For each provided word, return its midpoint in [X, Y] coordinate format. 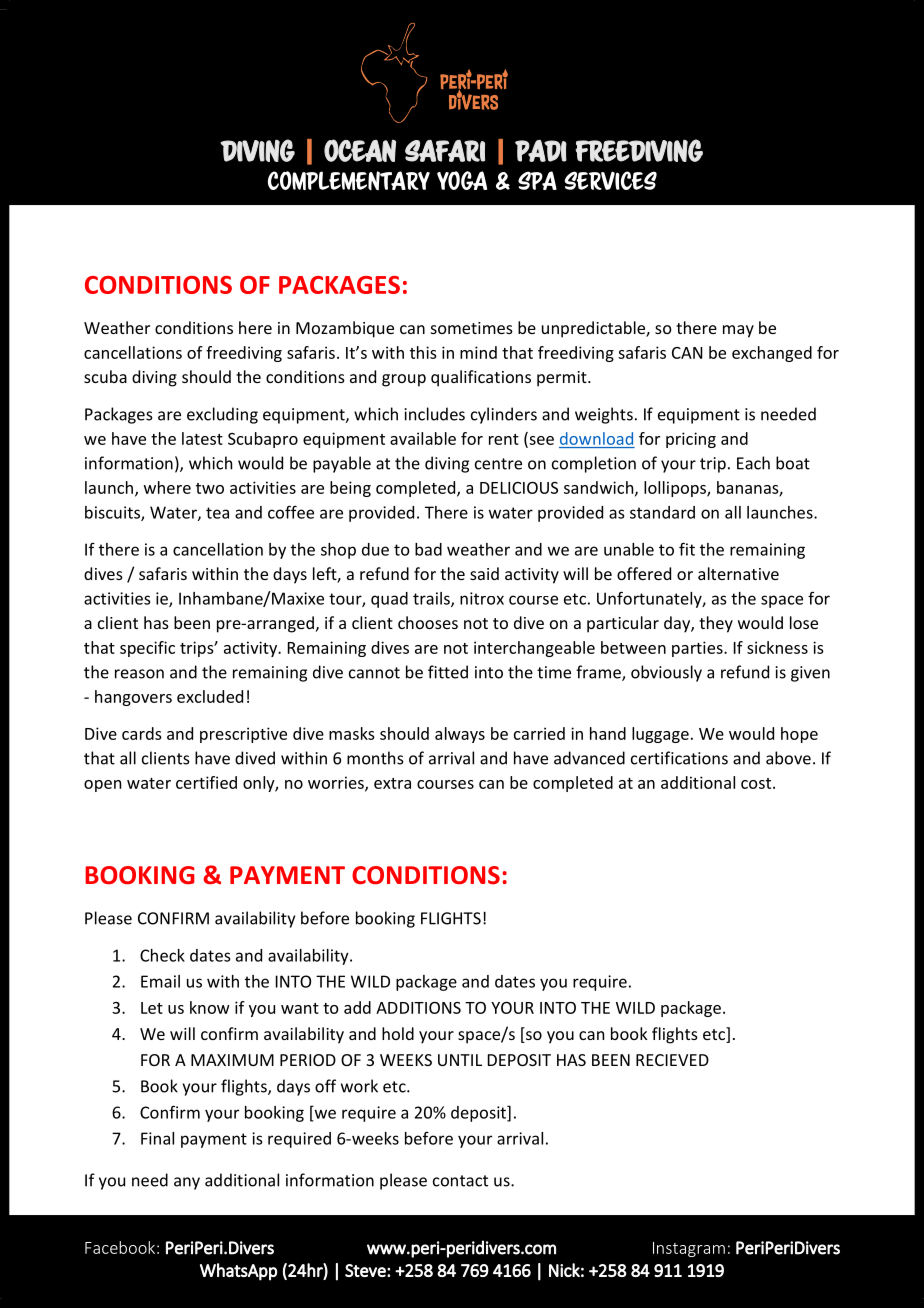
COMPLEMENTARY [349, 180]
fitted [448, 672]
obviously [666, 673]
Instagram [689, 1249]
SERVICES [611, 180]
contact [460, 1181]
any [187, 1183]
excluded [210, 696]
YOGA [462, 180]
